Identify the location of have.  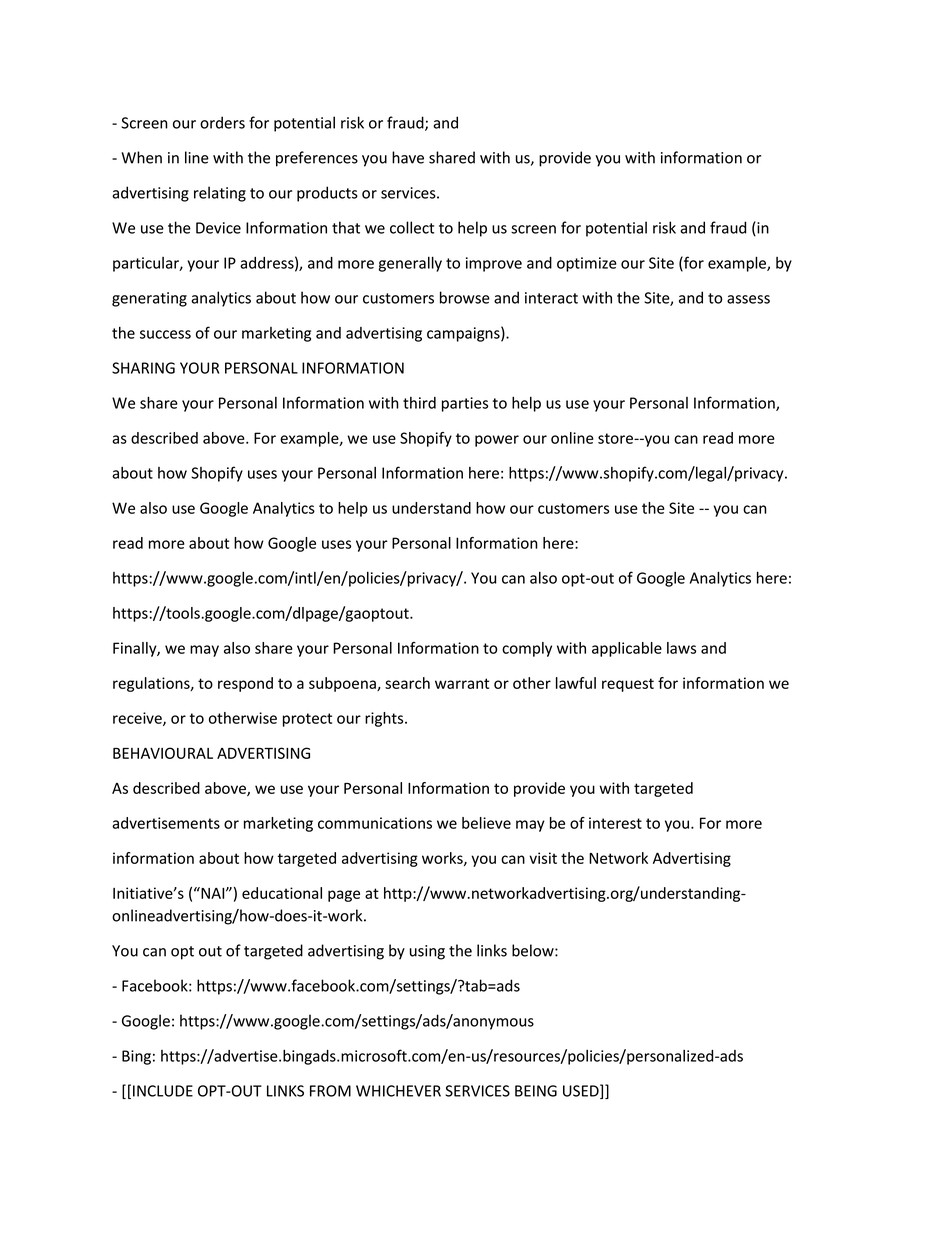
(408, 157).
